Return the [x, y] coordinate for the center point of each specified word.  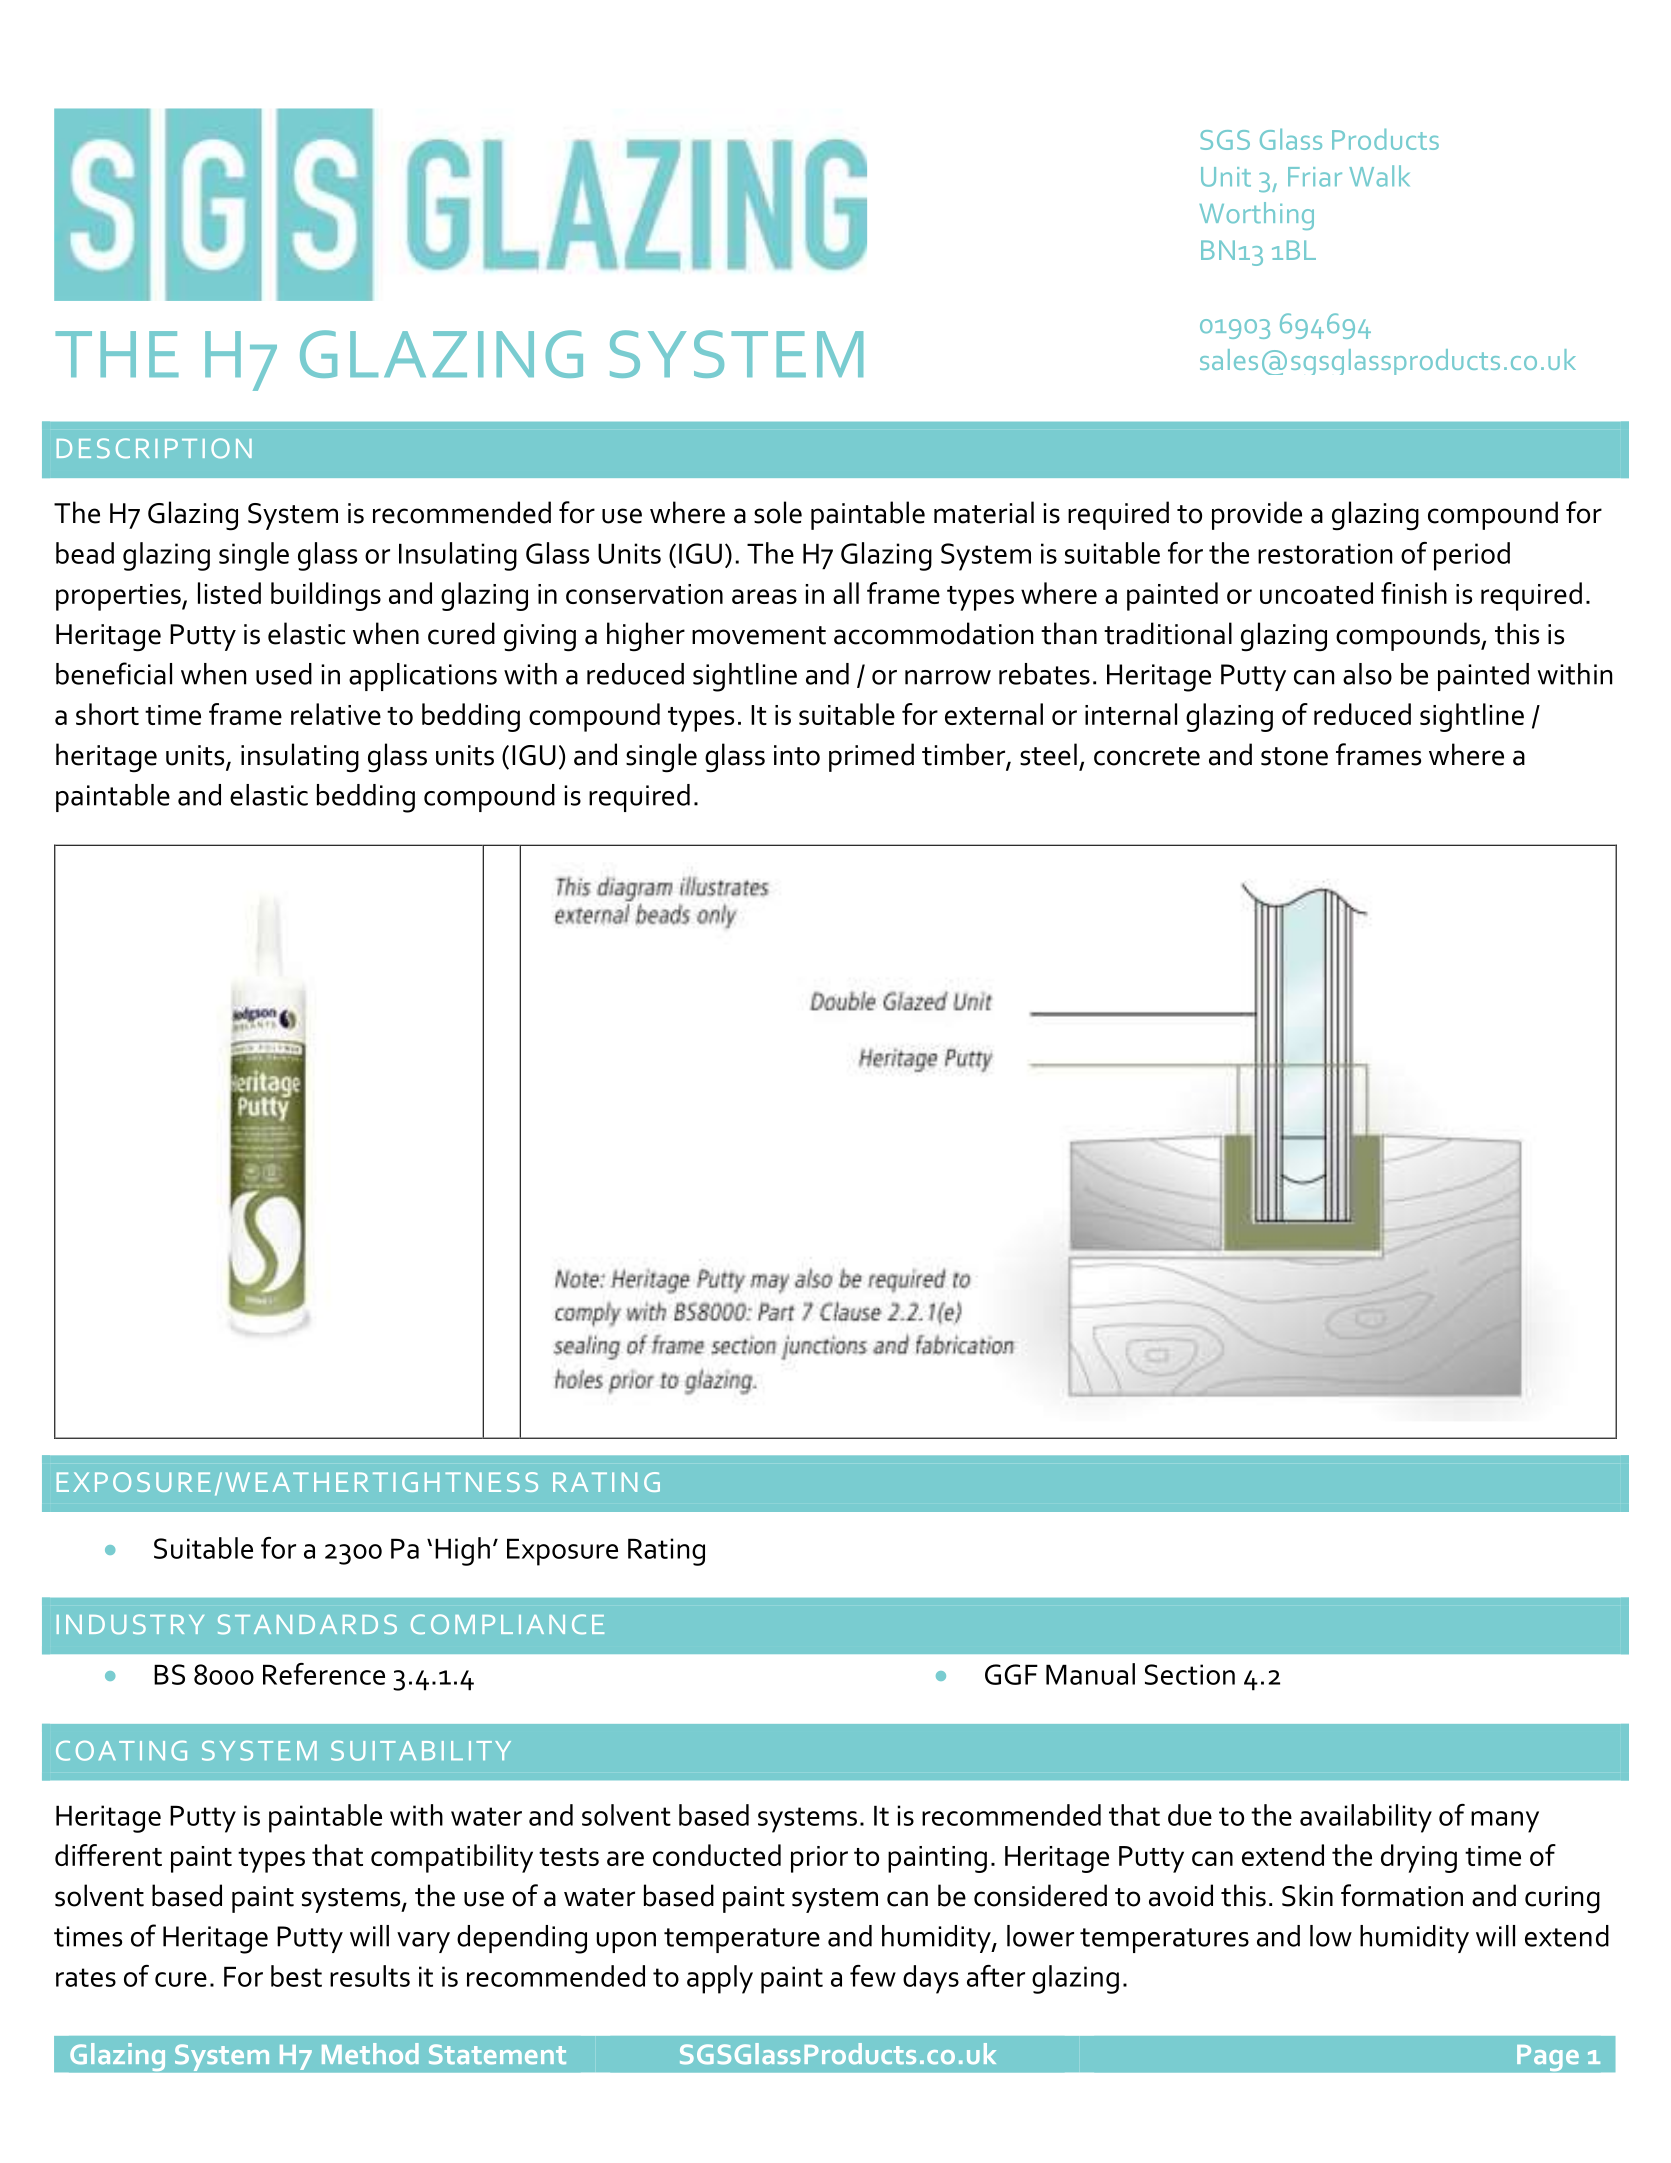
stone [1294, 756]
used [284, 674]
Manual [1090, 1674]
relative [336, 714]
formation [1402, 1895]
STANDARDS [307, 1624]
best [296, 1976]
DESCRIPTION [154, 448]
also [1367, 674]
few [873, 1976]
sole [778, 512]
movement [759, 635]
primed [871, 757]
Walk [1379, 176]
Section [1190, 1674]
